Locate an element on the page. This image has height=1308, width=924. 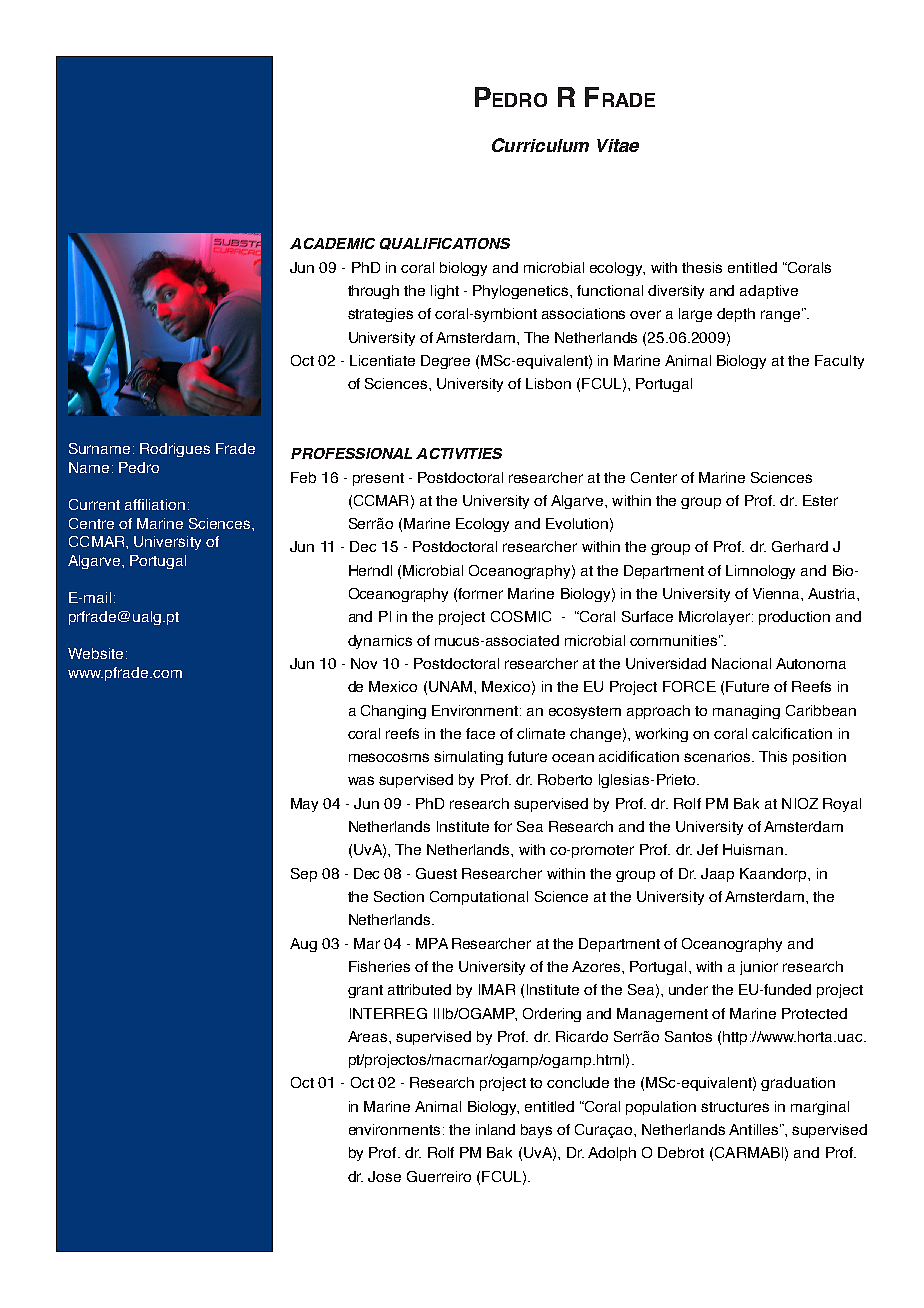
COSMIC is located at coordinates (521, 616).
